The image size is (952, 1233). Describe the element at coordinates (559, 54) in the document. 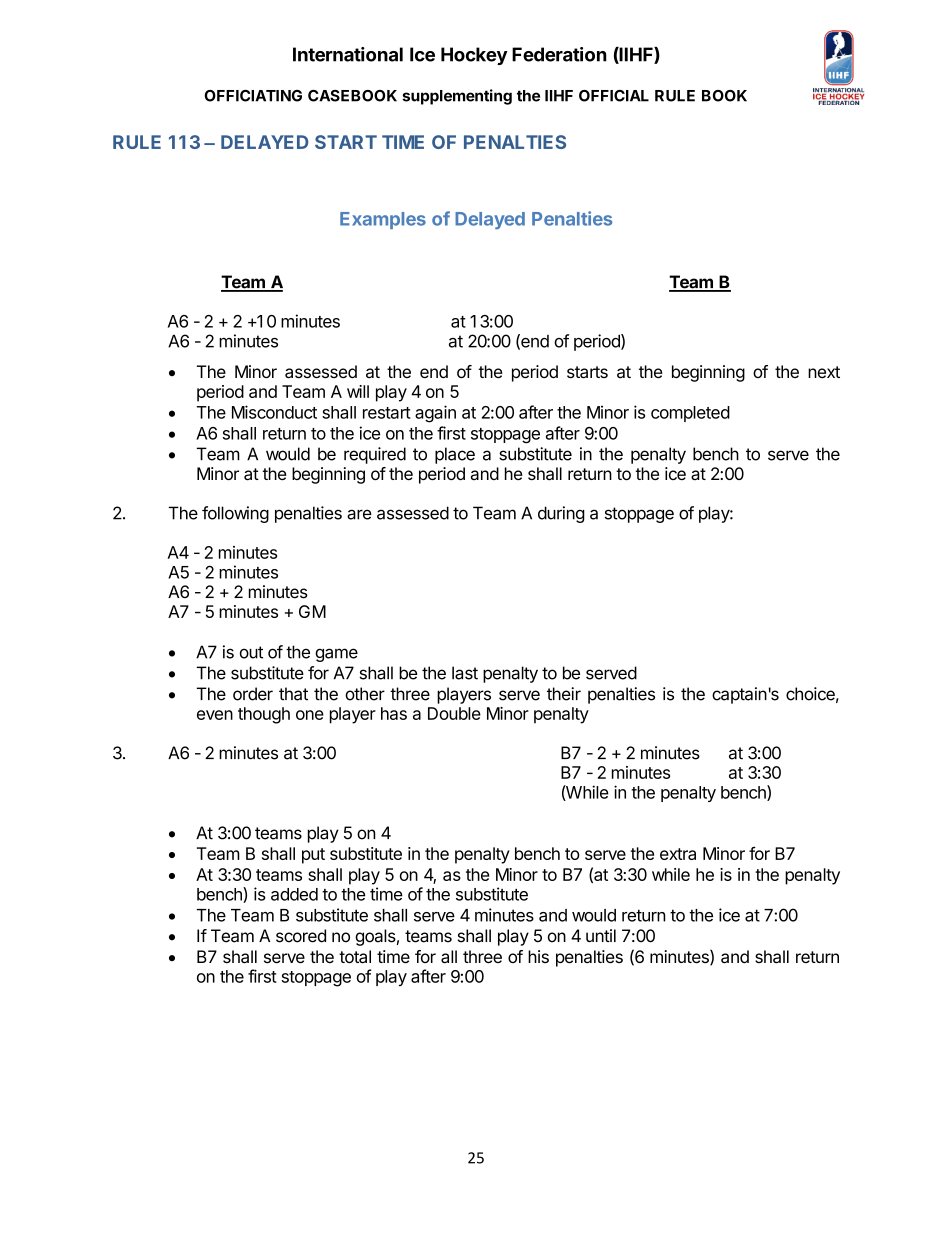

I see `Federation` at that location.
